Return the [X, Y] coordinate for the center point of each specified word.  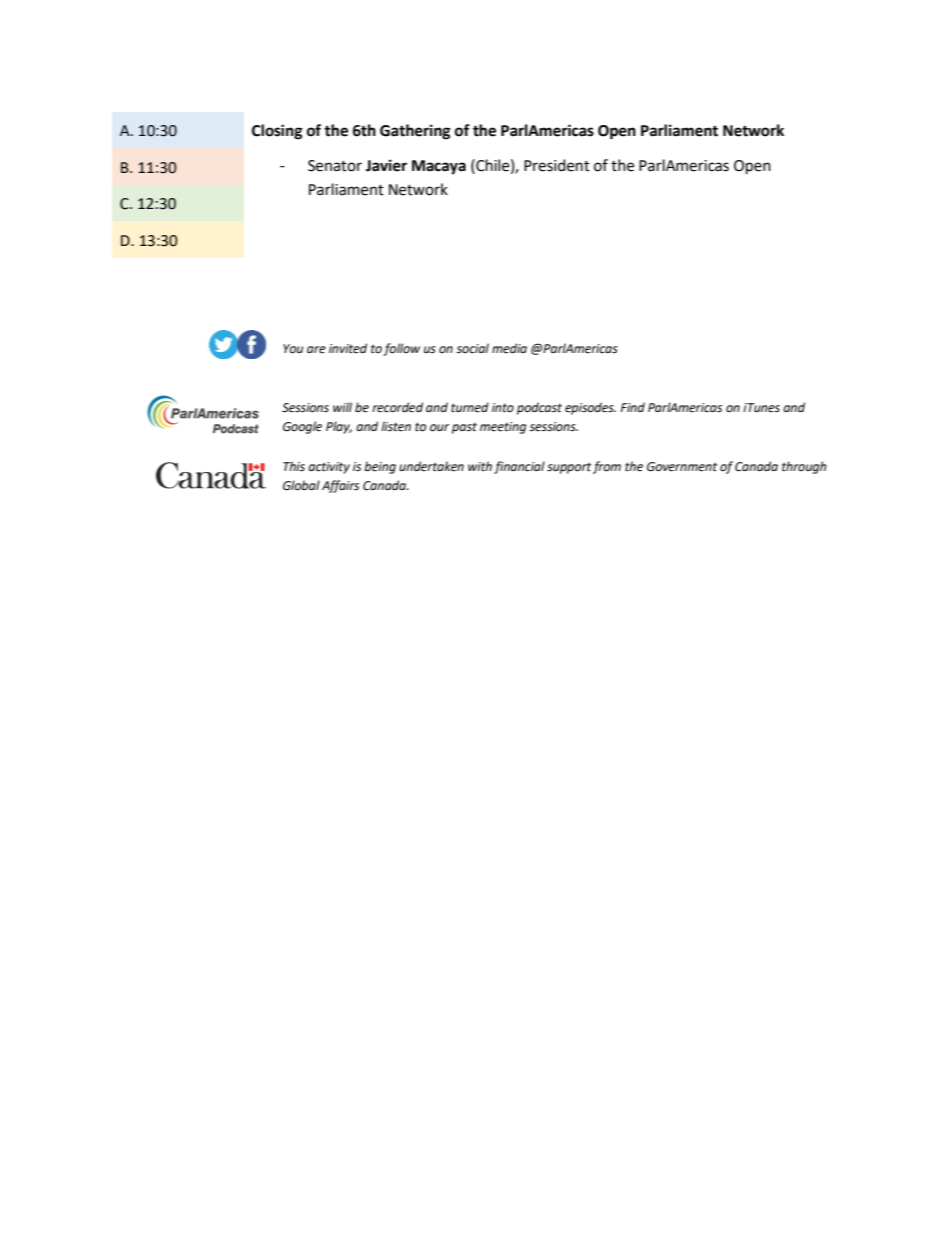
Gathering [415, 132]
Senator [335, 166]
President [557, 165]
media [509, 348]
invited [348, 348]
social [472, 348]
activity [329, 468]
